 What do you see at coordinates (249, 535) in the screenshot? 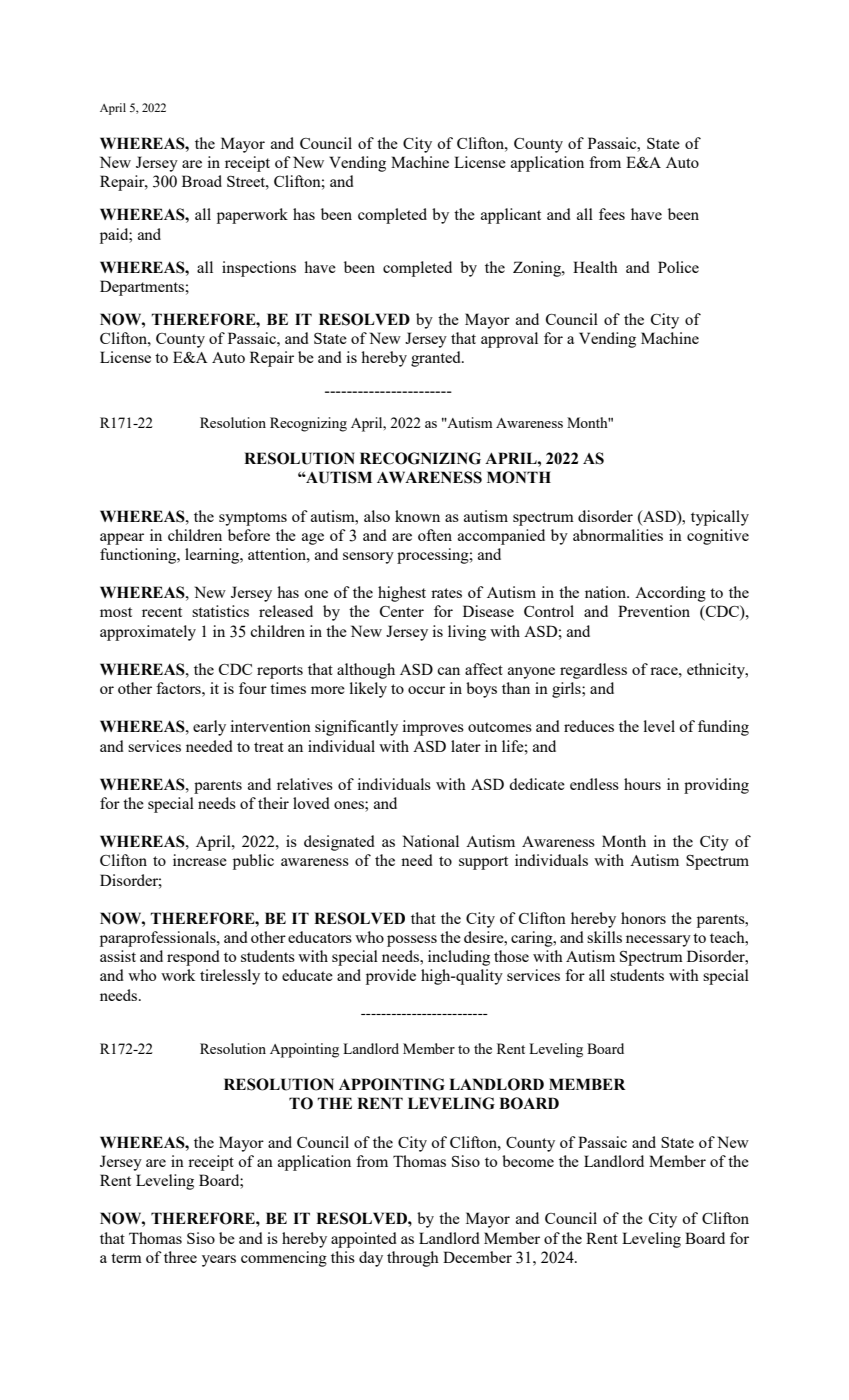
I see `before` at bounding box center [249, 535].
